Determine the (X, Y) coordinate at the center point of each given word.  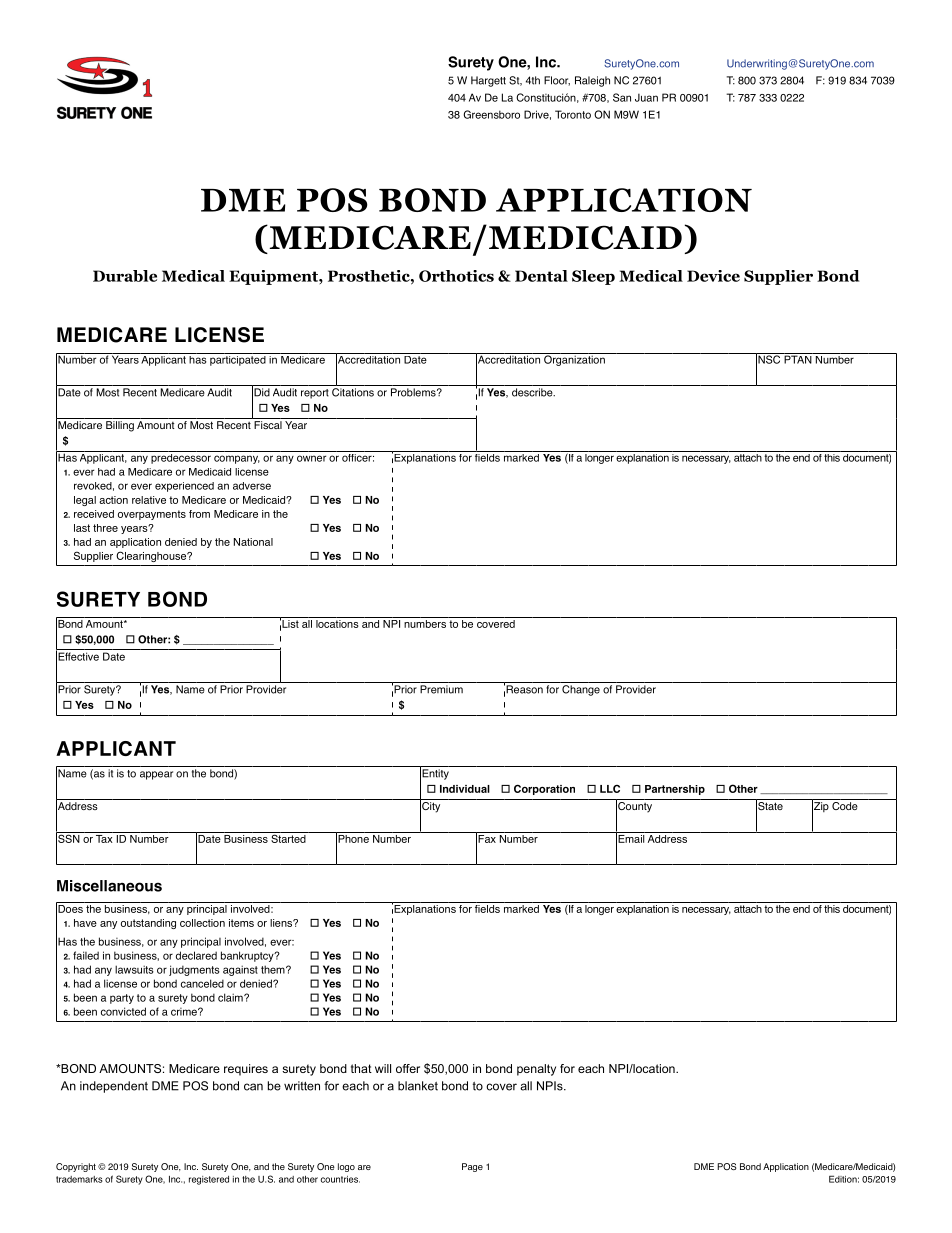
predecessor (181, 457)
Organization (574, 359)
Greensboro (491, 114)
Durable (125, 276)
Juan (646, 97)
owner (311, 458)
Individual (465, 789)
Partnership (675, 790)
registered (209, 1180)
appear (156, 775)
